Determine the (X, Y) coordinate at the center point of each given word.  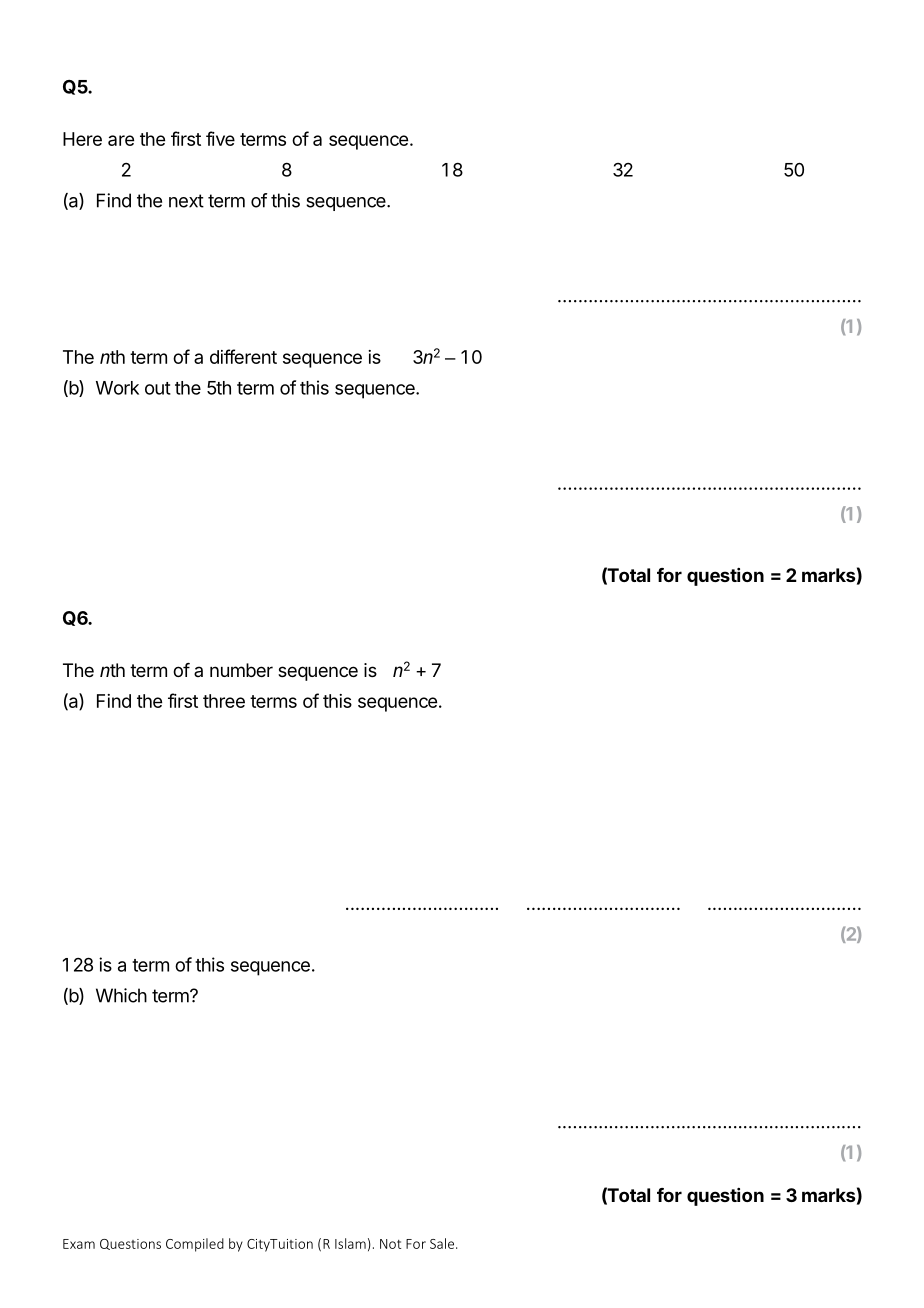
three (224, 701)
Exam (79, 1244)
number (241, 670)
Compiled (195, 1245)
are (121, 140)
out (158, 388)
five (220, 138)
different (243, 356)
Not (390, 1244)
